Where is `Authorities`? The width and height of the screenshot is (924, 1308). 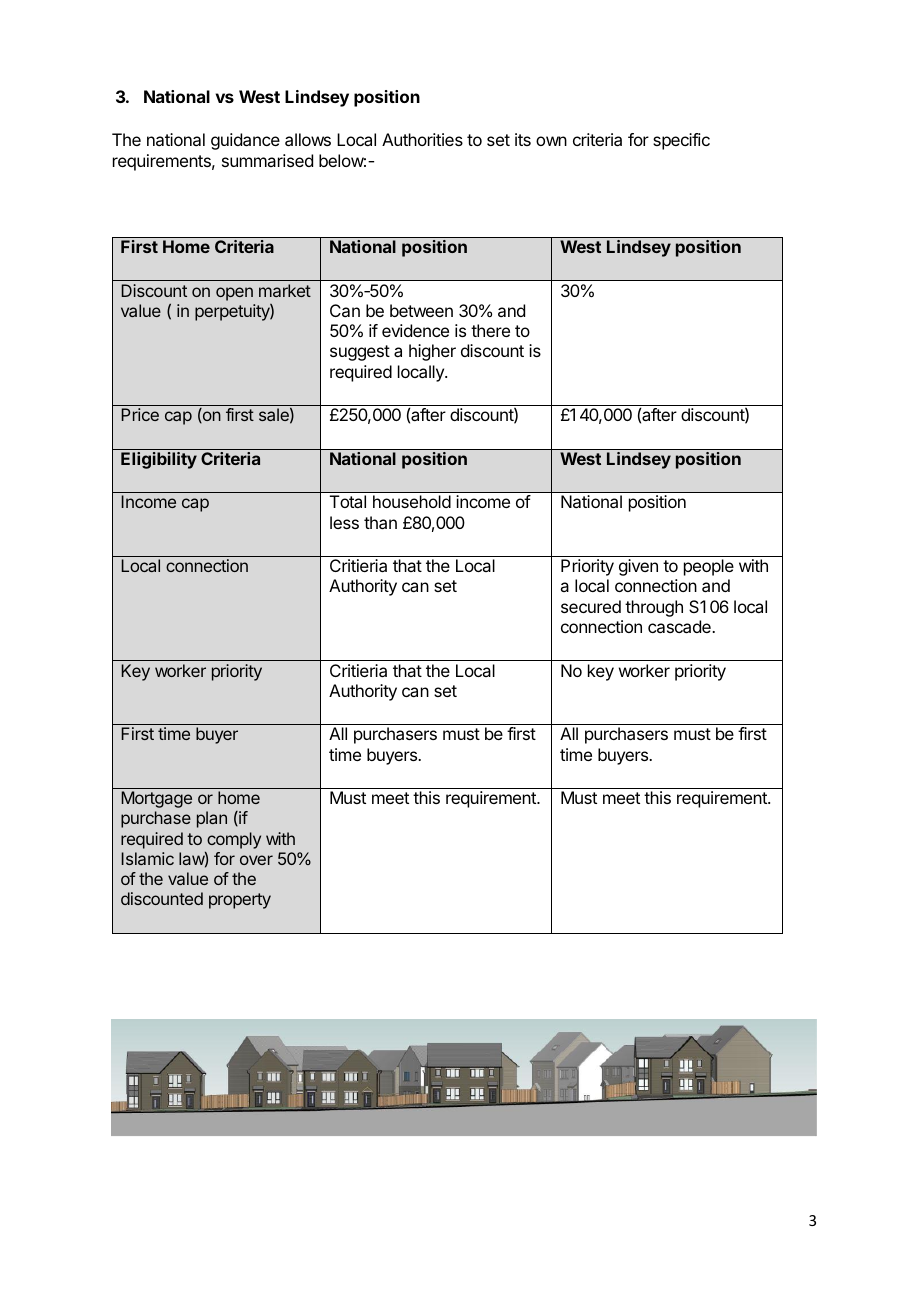 Authorities is located at coordinates (422, 139).
